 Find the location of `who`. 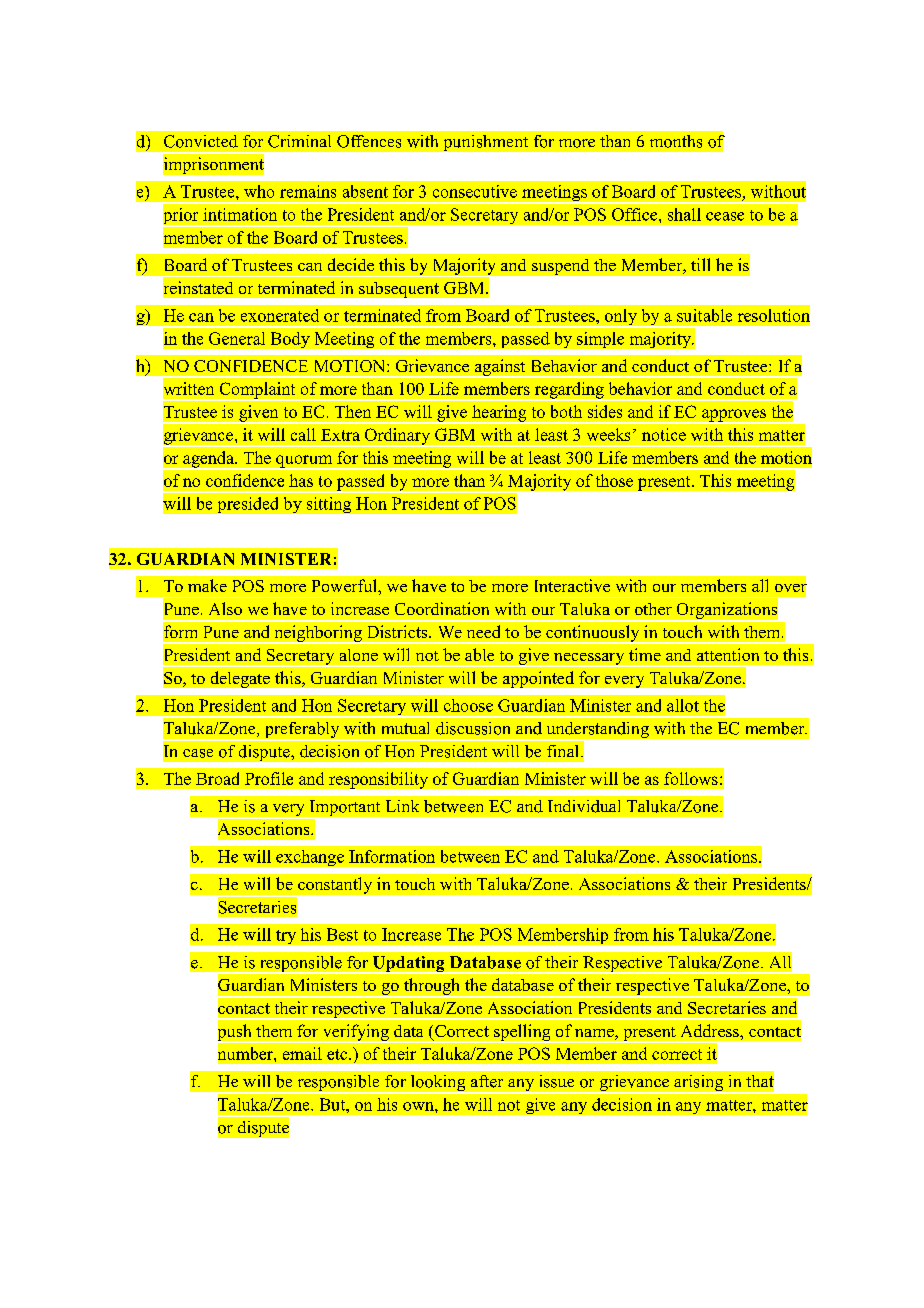

who is located at coordinates (259, 191).
